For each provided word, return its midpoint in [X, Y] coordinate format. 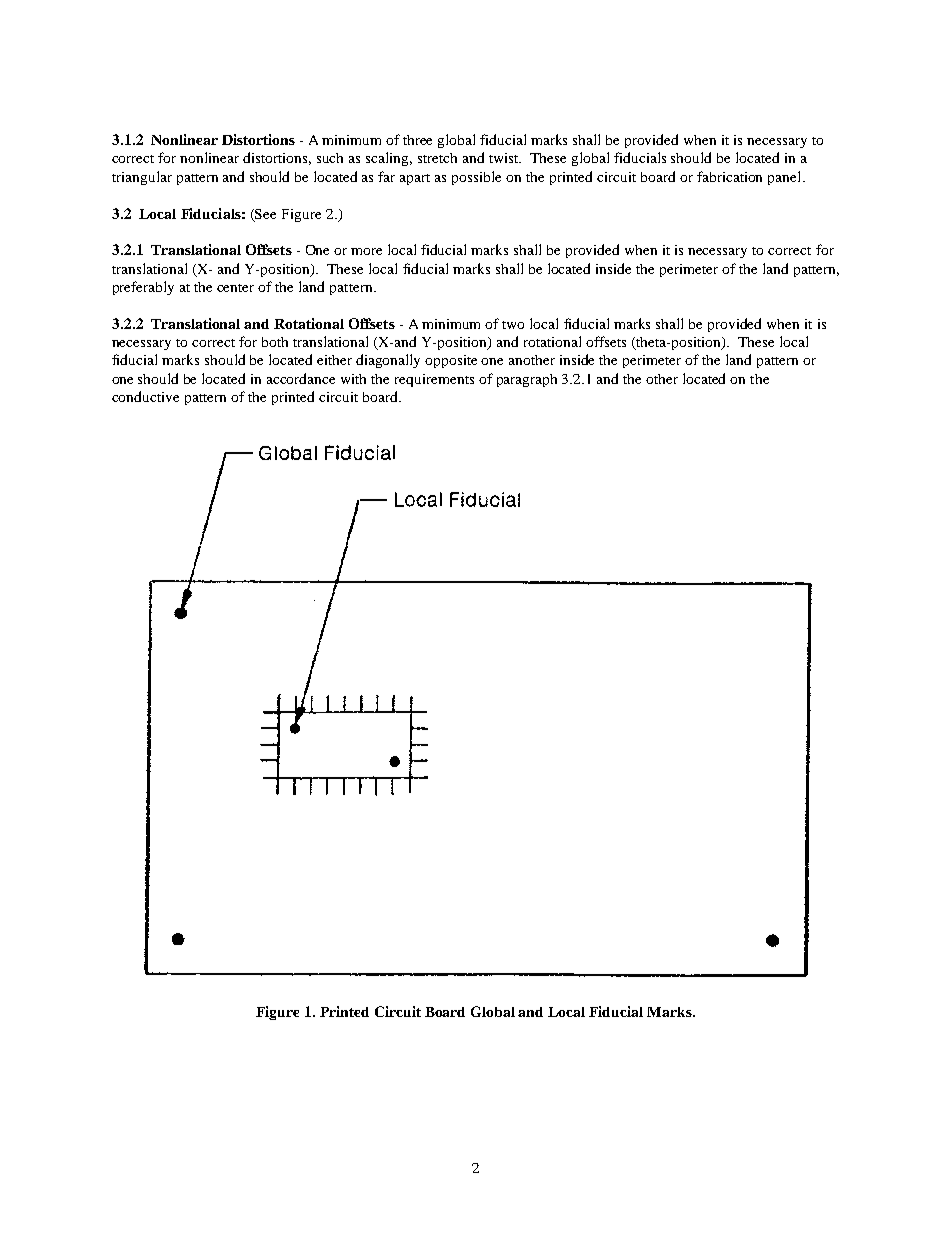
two [513, 325]
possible [476, 178]
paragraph [527, 380]
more [366, 251]
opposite [451, 361]
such [330, 158]
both [275, 342]
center [235, 288]
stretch [437, 158]
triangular [142, 178]
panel [786, 178]
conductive [145, 396]
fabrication [729, 176]
